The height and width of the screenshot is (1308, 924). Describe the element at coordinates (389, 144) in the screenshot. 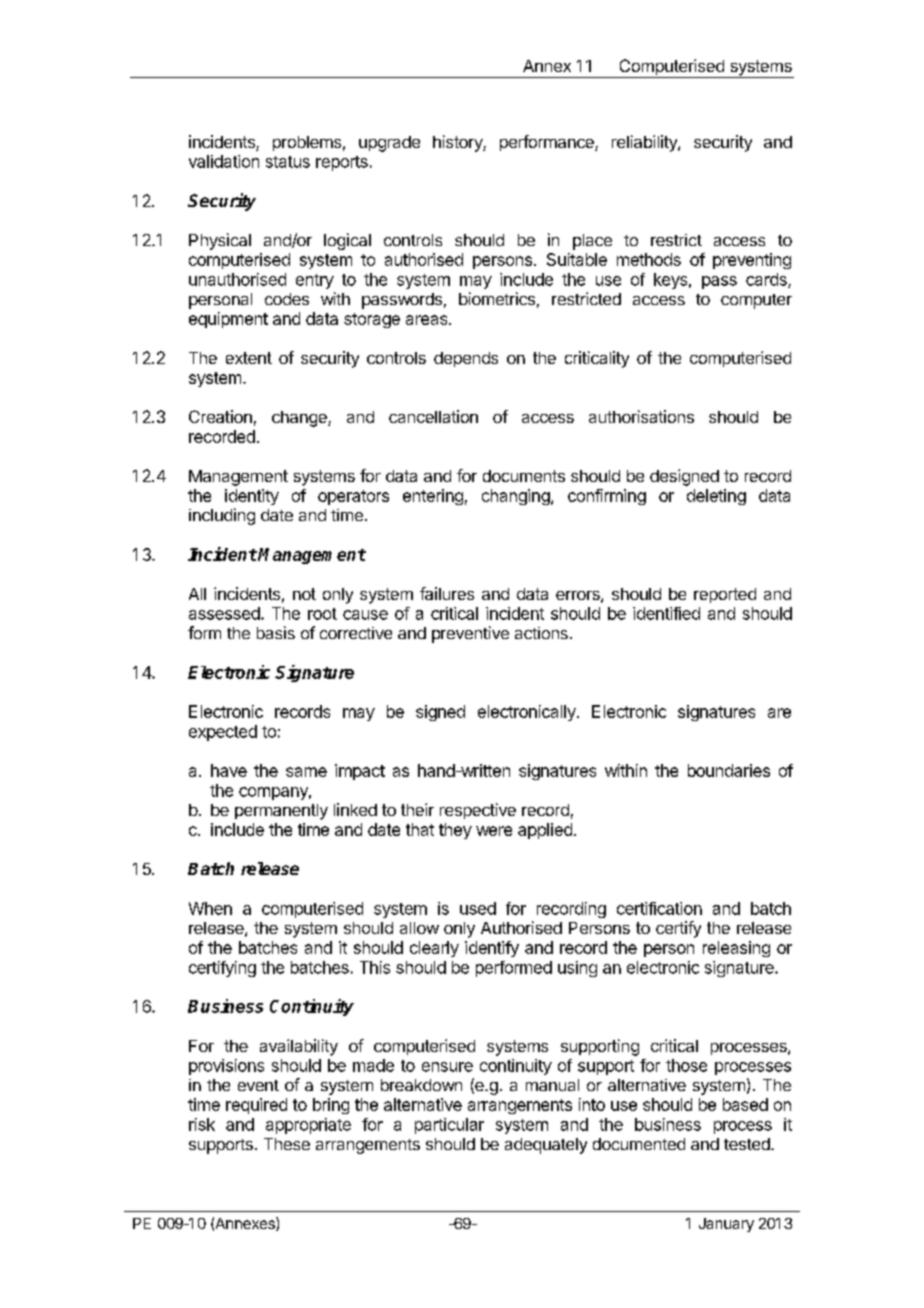

I see `upgrade` at that location.
